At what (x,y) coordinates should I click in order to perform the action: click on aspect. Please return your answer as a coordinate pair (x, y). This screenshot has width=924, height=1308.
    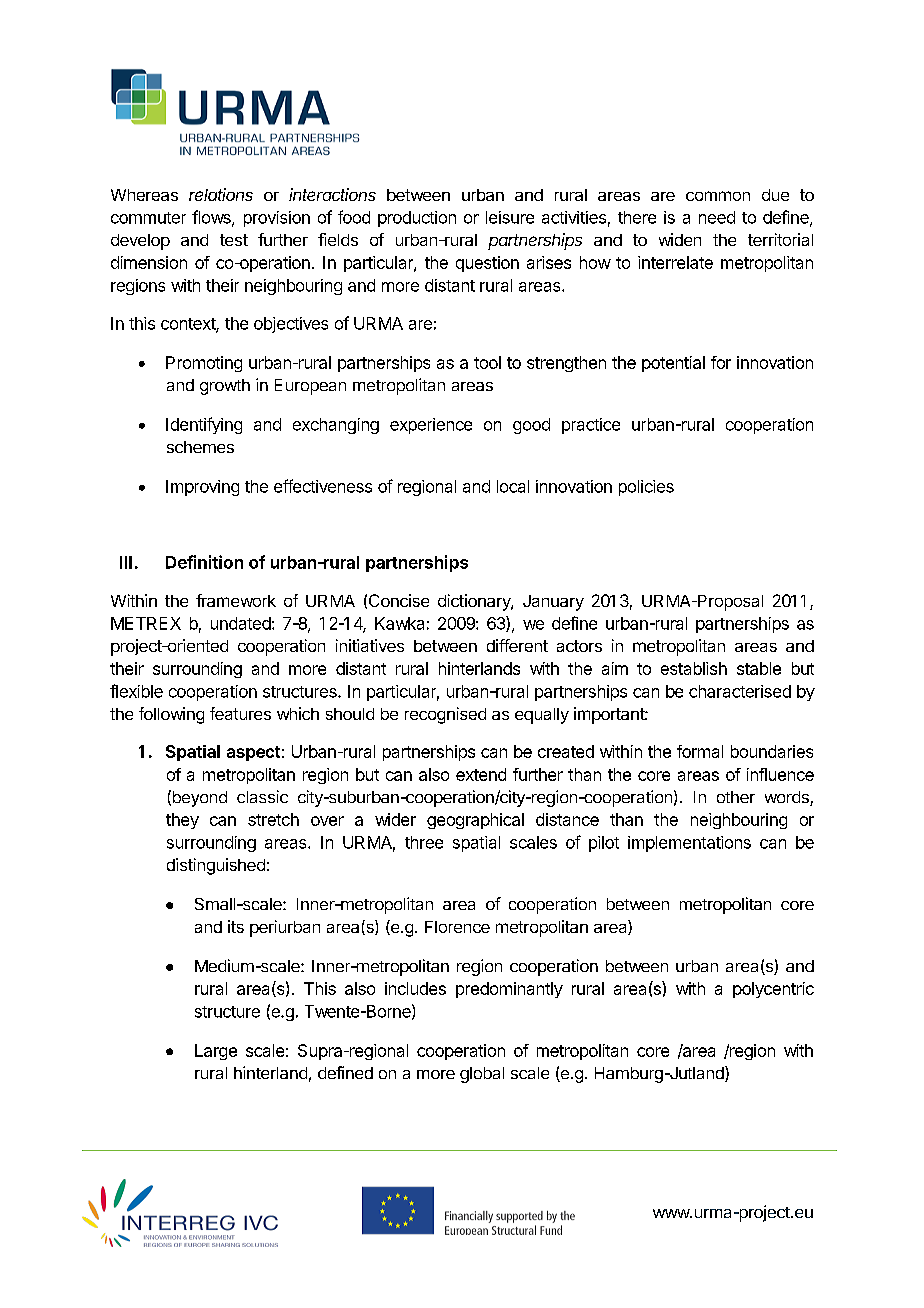
    Looking at the image, I should click on (253, 753).
